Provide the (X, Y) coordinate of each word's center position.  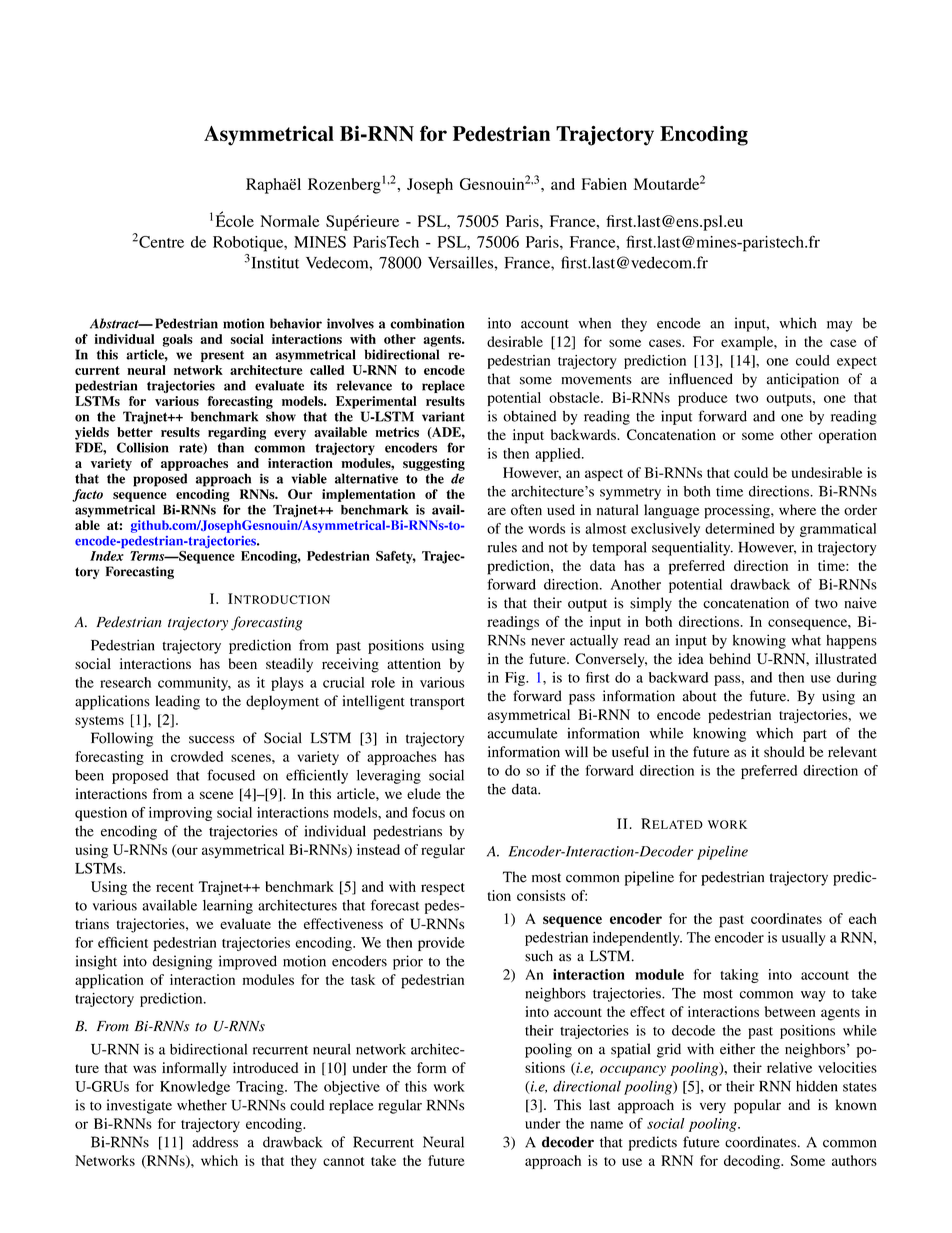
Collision (143, 447)
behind (730, 658)
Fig (516, 679)
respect (443, 889)
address (215, 1142)
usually (804, 939)
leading (177, 702)
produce (703, 399)
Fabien (604, 184)
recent (175, 887)
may (840, 326)
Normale (290, 221)
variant (443, 416)
